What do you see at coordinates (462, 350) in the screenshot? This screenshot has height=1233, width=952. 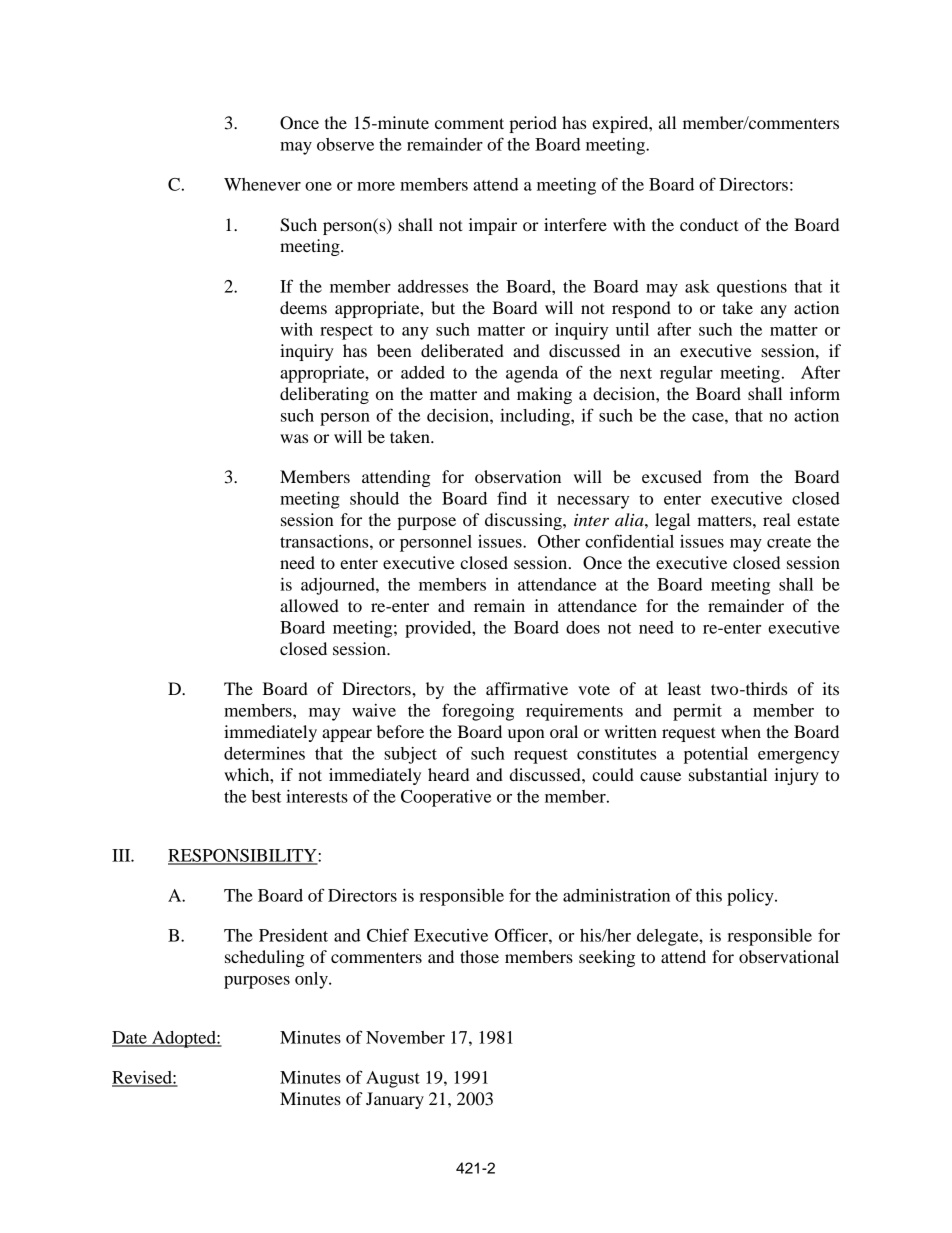 I see `deliberated` at bounding box center [462, 350].
